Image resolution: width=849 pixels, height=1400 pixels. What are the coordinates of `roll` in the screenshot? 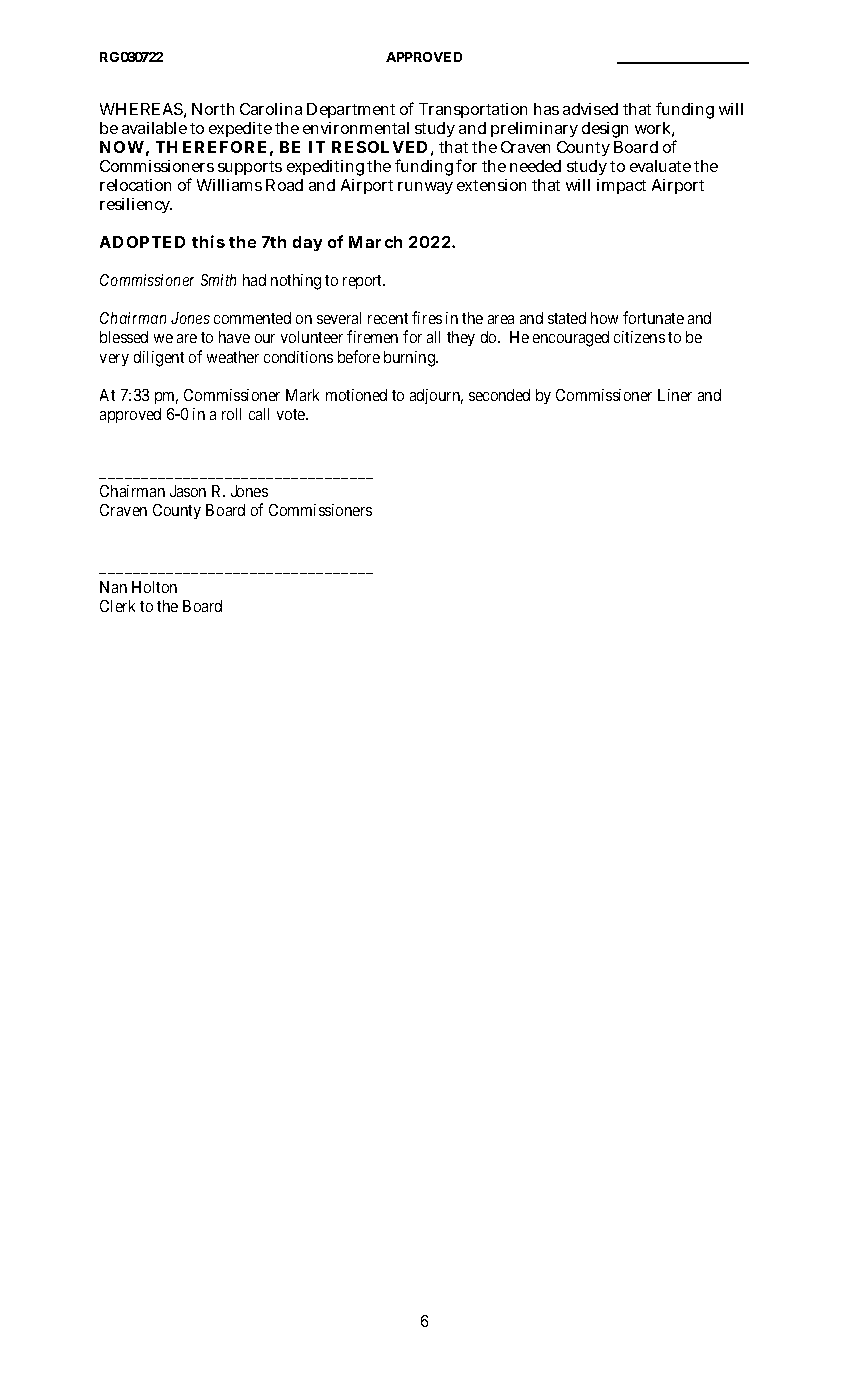 It's located at (231, 414).
